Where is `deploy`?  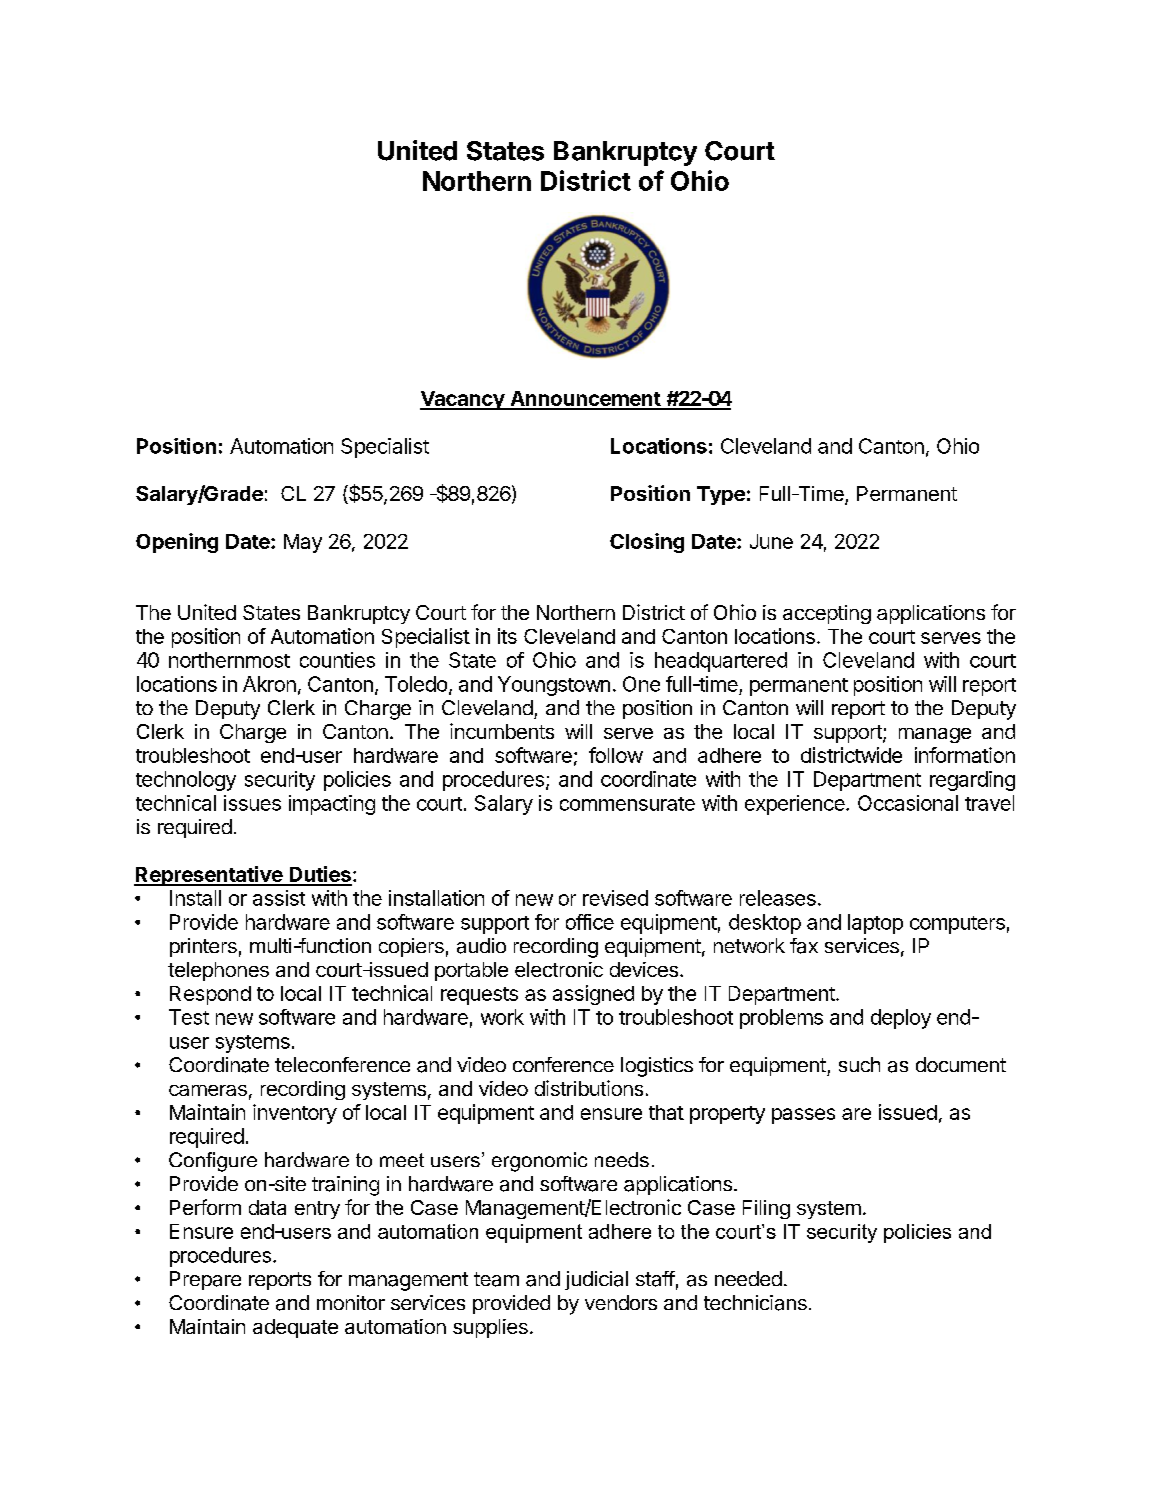
deploy is located at coordinates (901, 1019).
